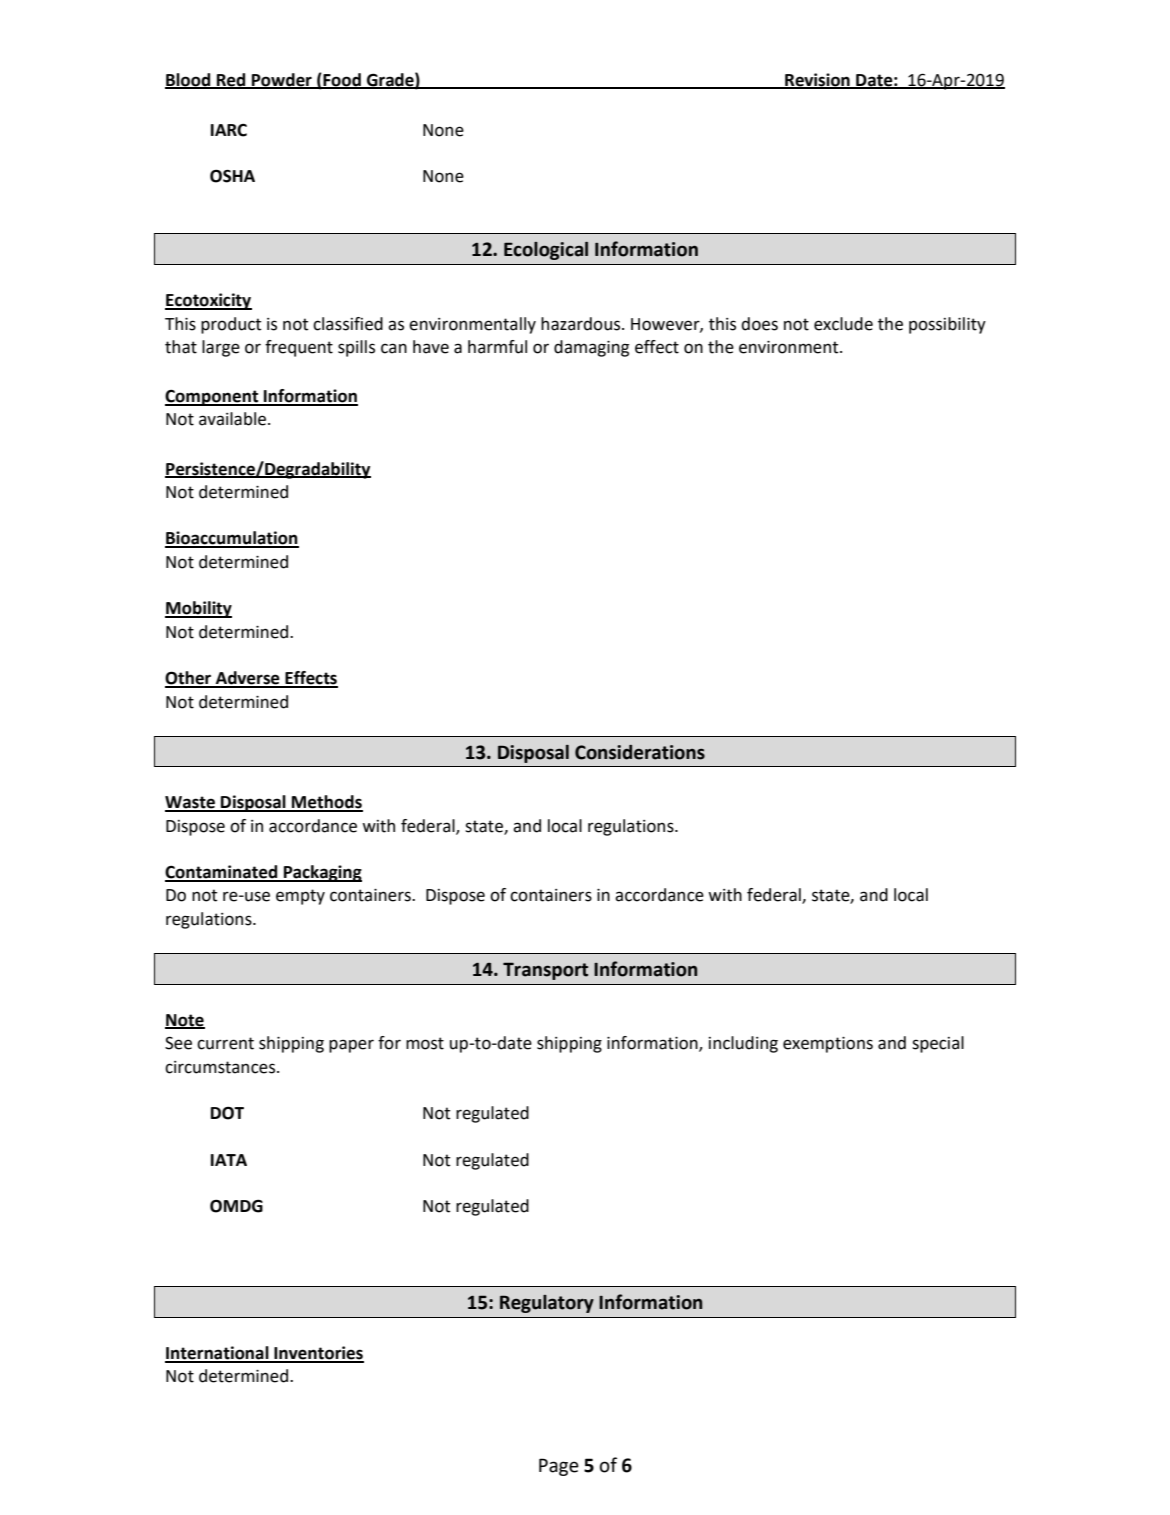 The width and height of the document is (1170, 1515). What do you see at coordinates (817, 81) in the document?
I see `Revision` at bounding box center [817, 81].
